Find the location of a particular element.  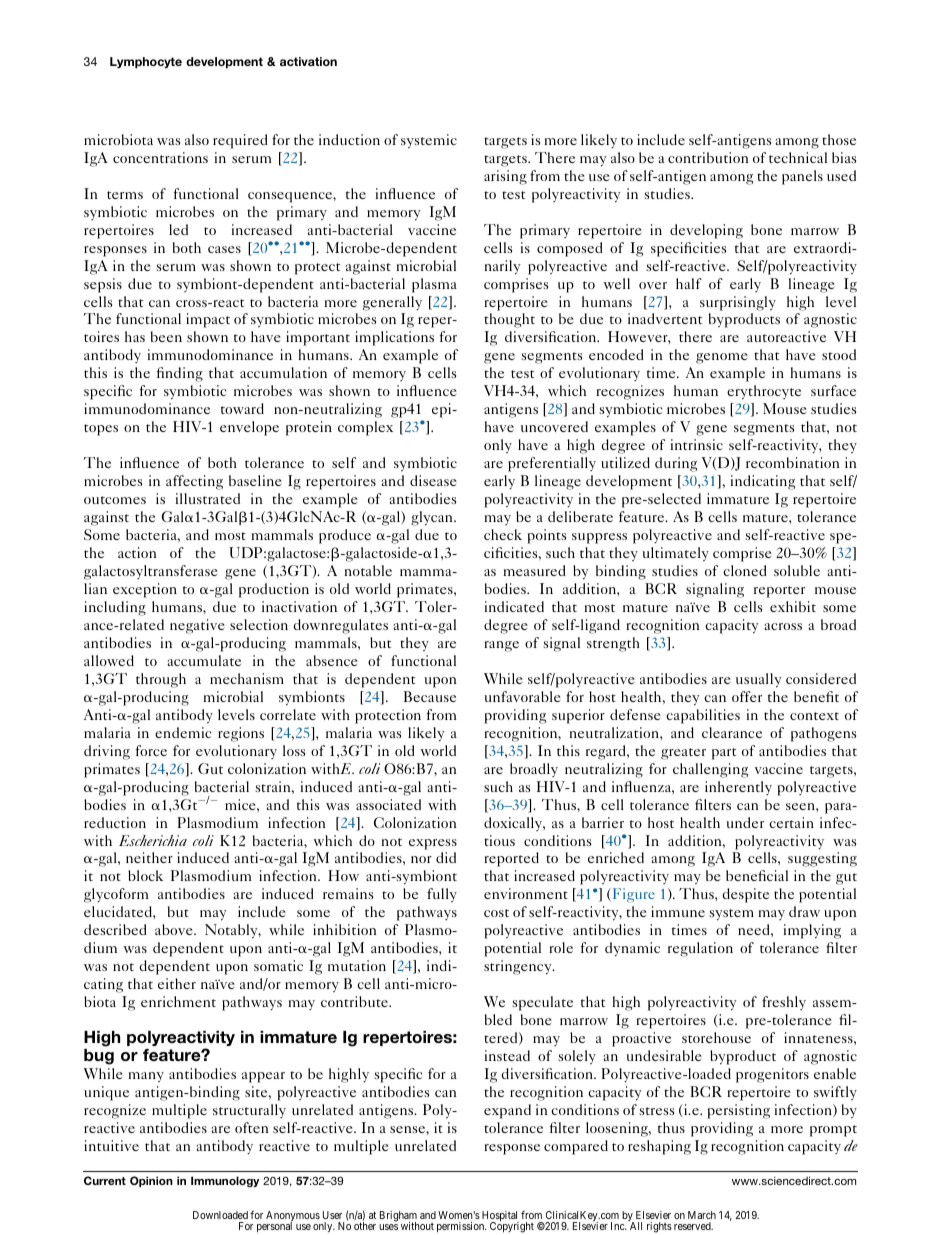

accumulate is located at coordinates (204, 660).
